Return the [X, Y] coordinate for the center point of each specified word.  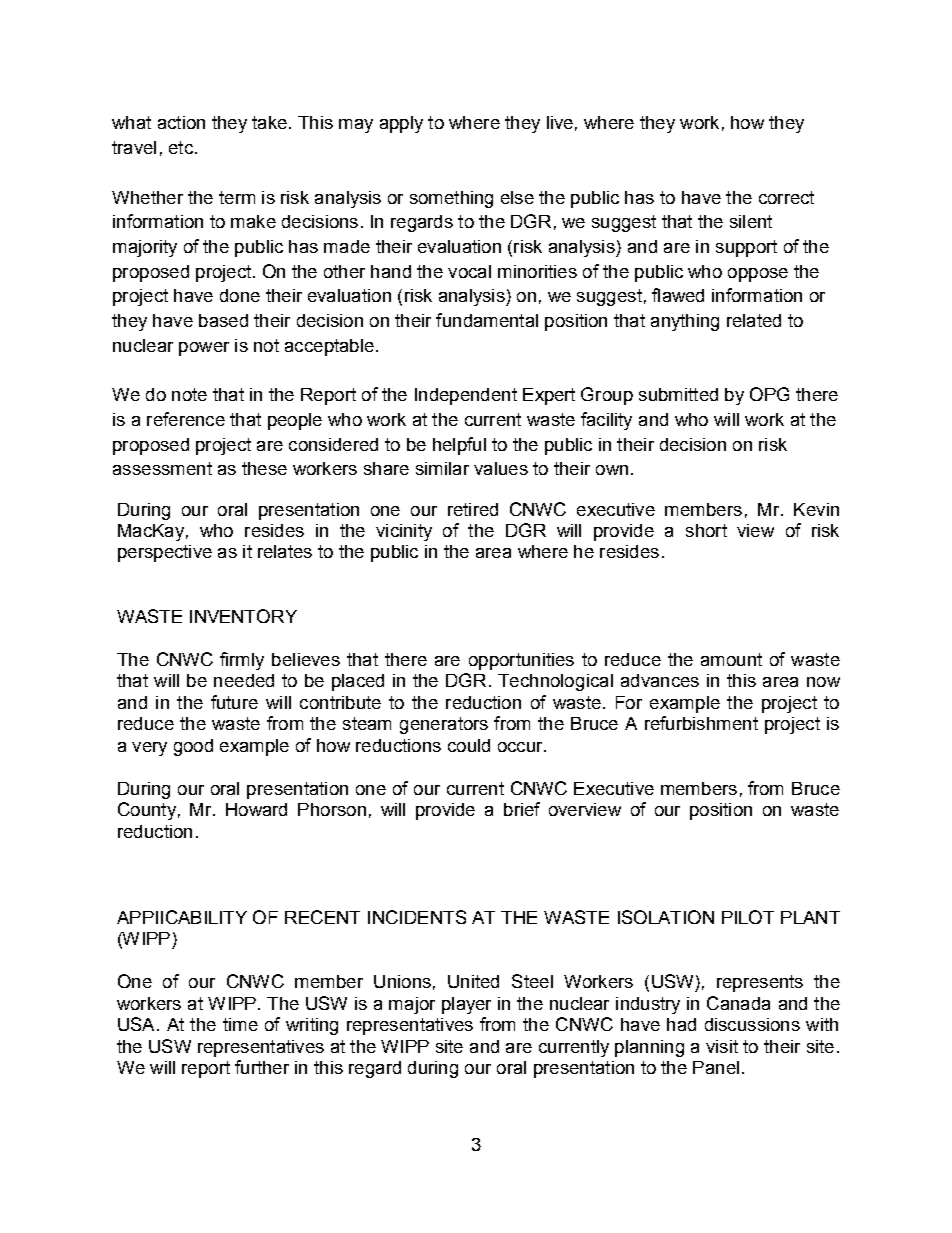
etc [181, 147]
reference [186, 419]
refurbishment [701, 723]
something [451, 199]
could [469, 745]
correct [786, 197]
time [240, 1024]
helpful [459, 446]
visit [722, 1046]
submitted [678, 394]
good [193, 747]
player [466, 1005]
